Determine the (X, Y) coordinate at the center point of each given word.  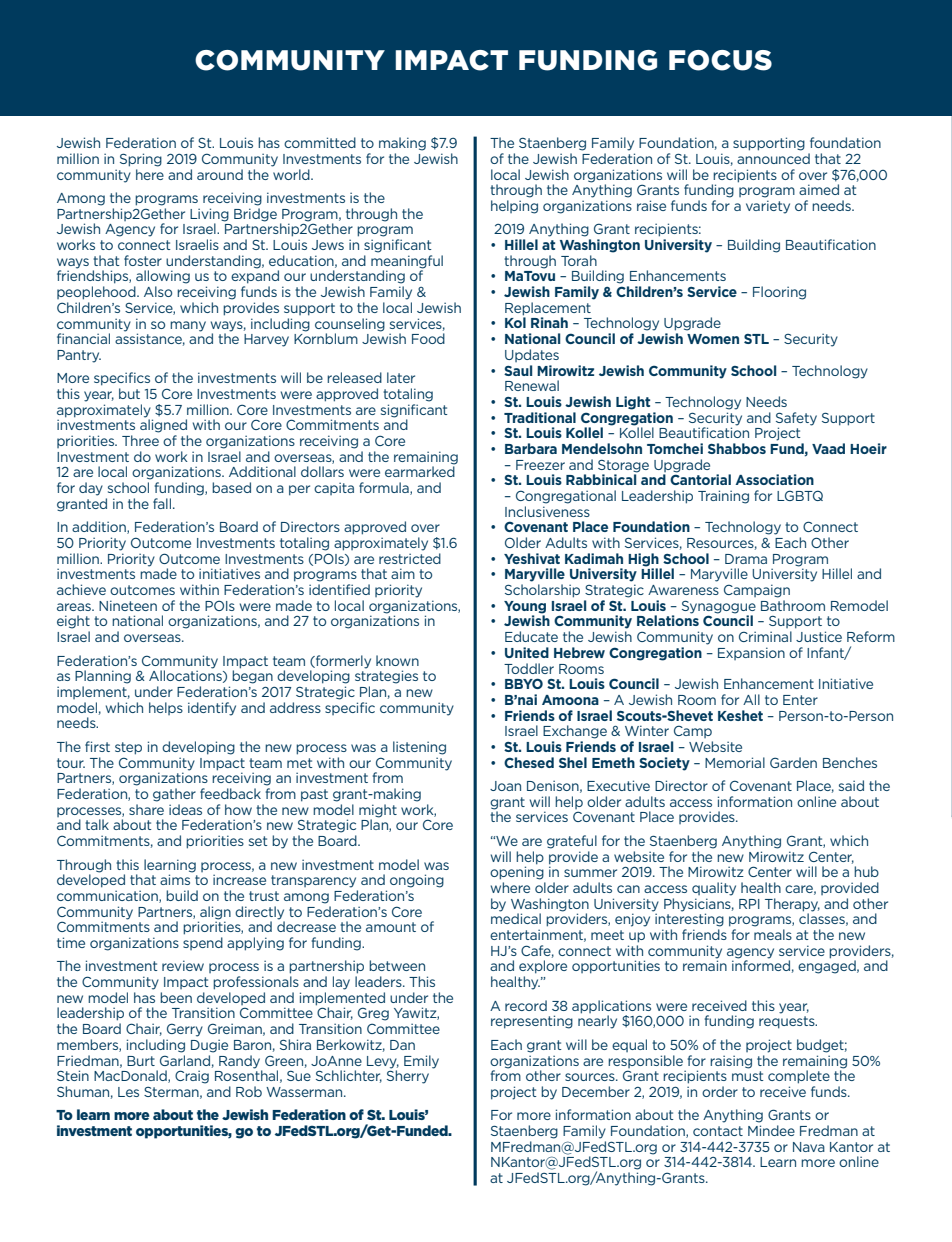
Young (525, 608)
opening (517, 873)
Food (428, 338)
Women (713, 339)
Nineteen (128, 605)
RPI (749, 904)
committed (320, 142)
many (188, 326)
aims (176, 878)
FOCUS (720, 60)
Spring (141, 160)
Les (128, 1092)
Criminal (765, 636)
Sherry (408, 1076)
